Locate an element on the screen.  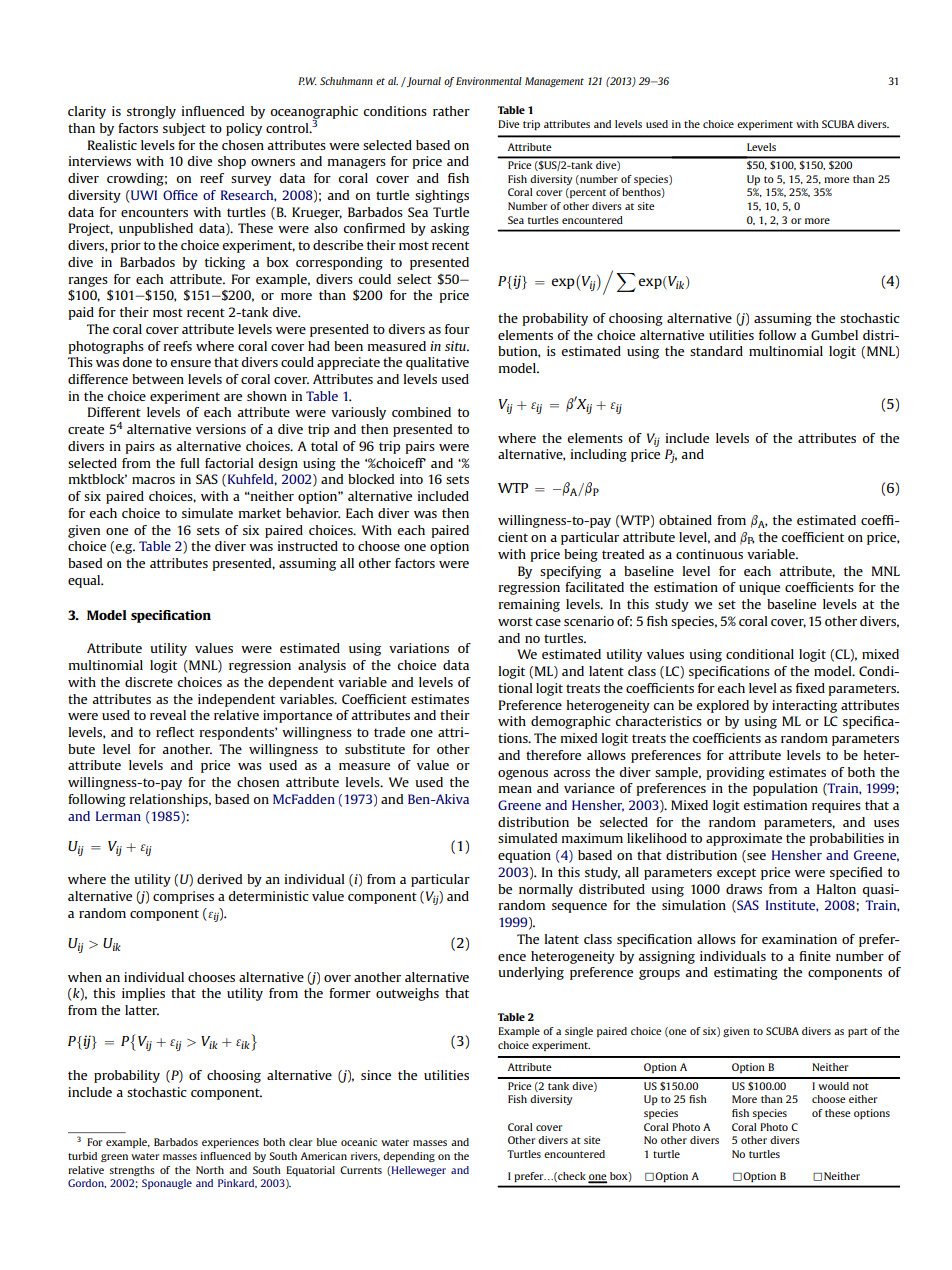
comprises is located at coordinates (183, 897).
